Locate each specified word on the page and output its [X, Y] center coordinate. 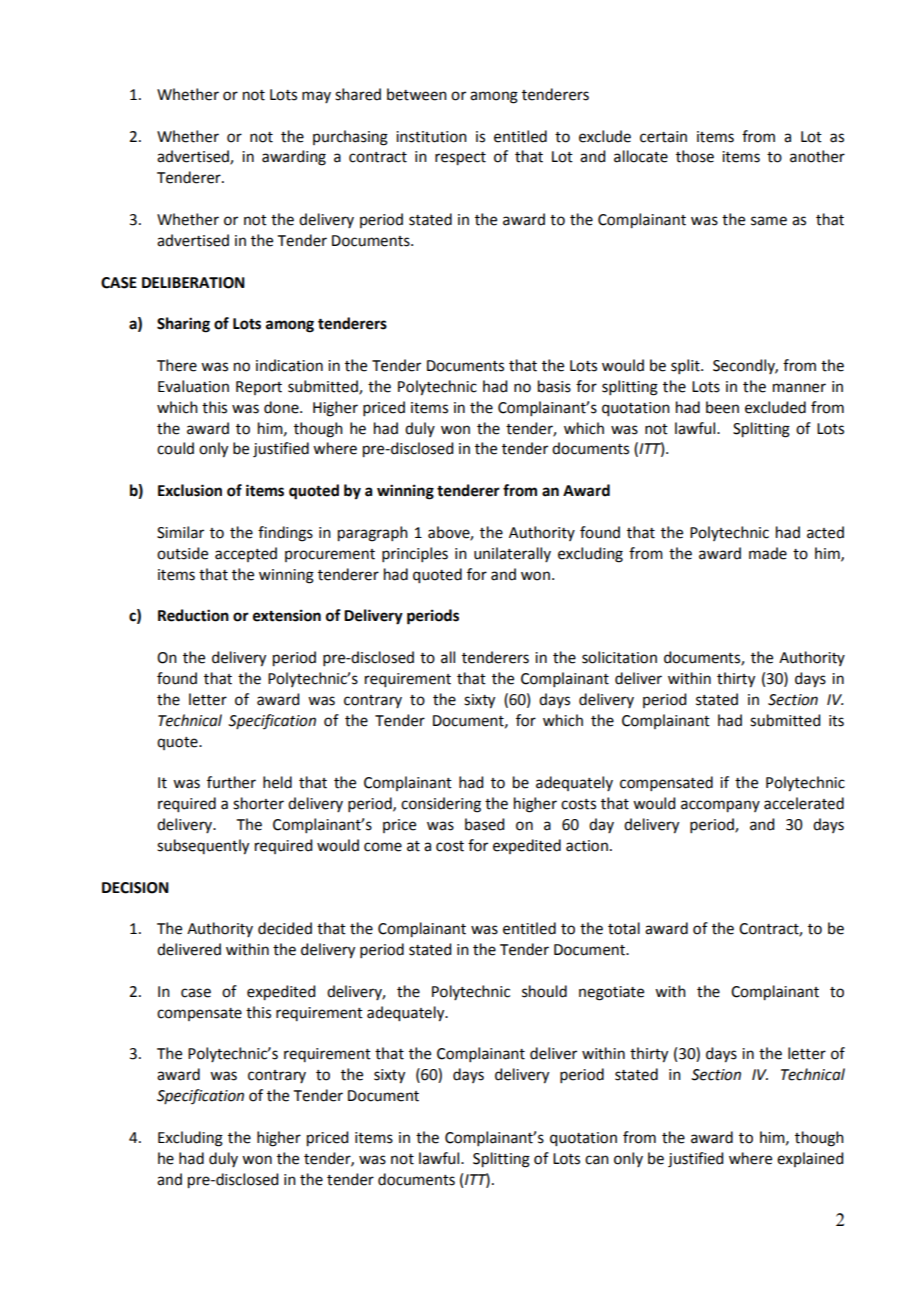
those [695, 156]
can [597, 1160]
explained [810, 1159]
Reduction [193, 615]
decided [285, 928]
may [316, 97]
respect [460, 159]
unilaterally [512, 554]
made [768, 553]
